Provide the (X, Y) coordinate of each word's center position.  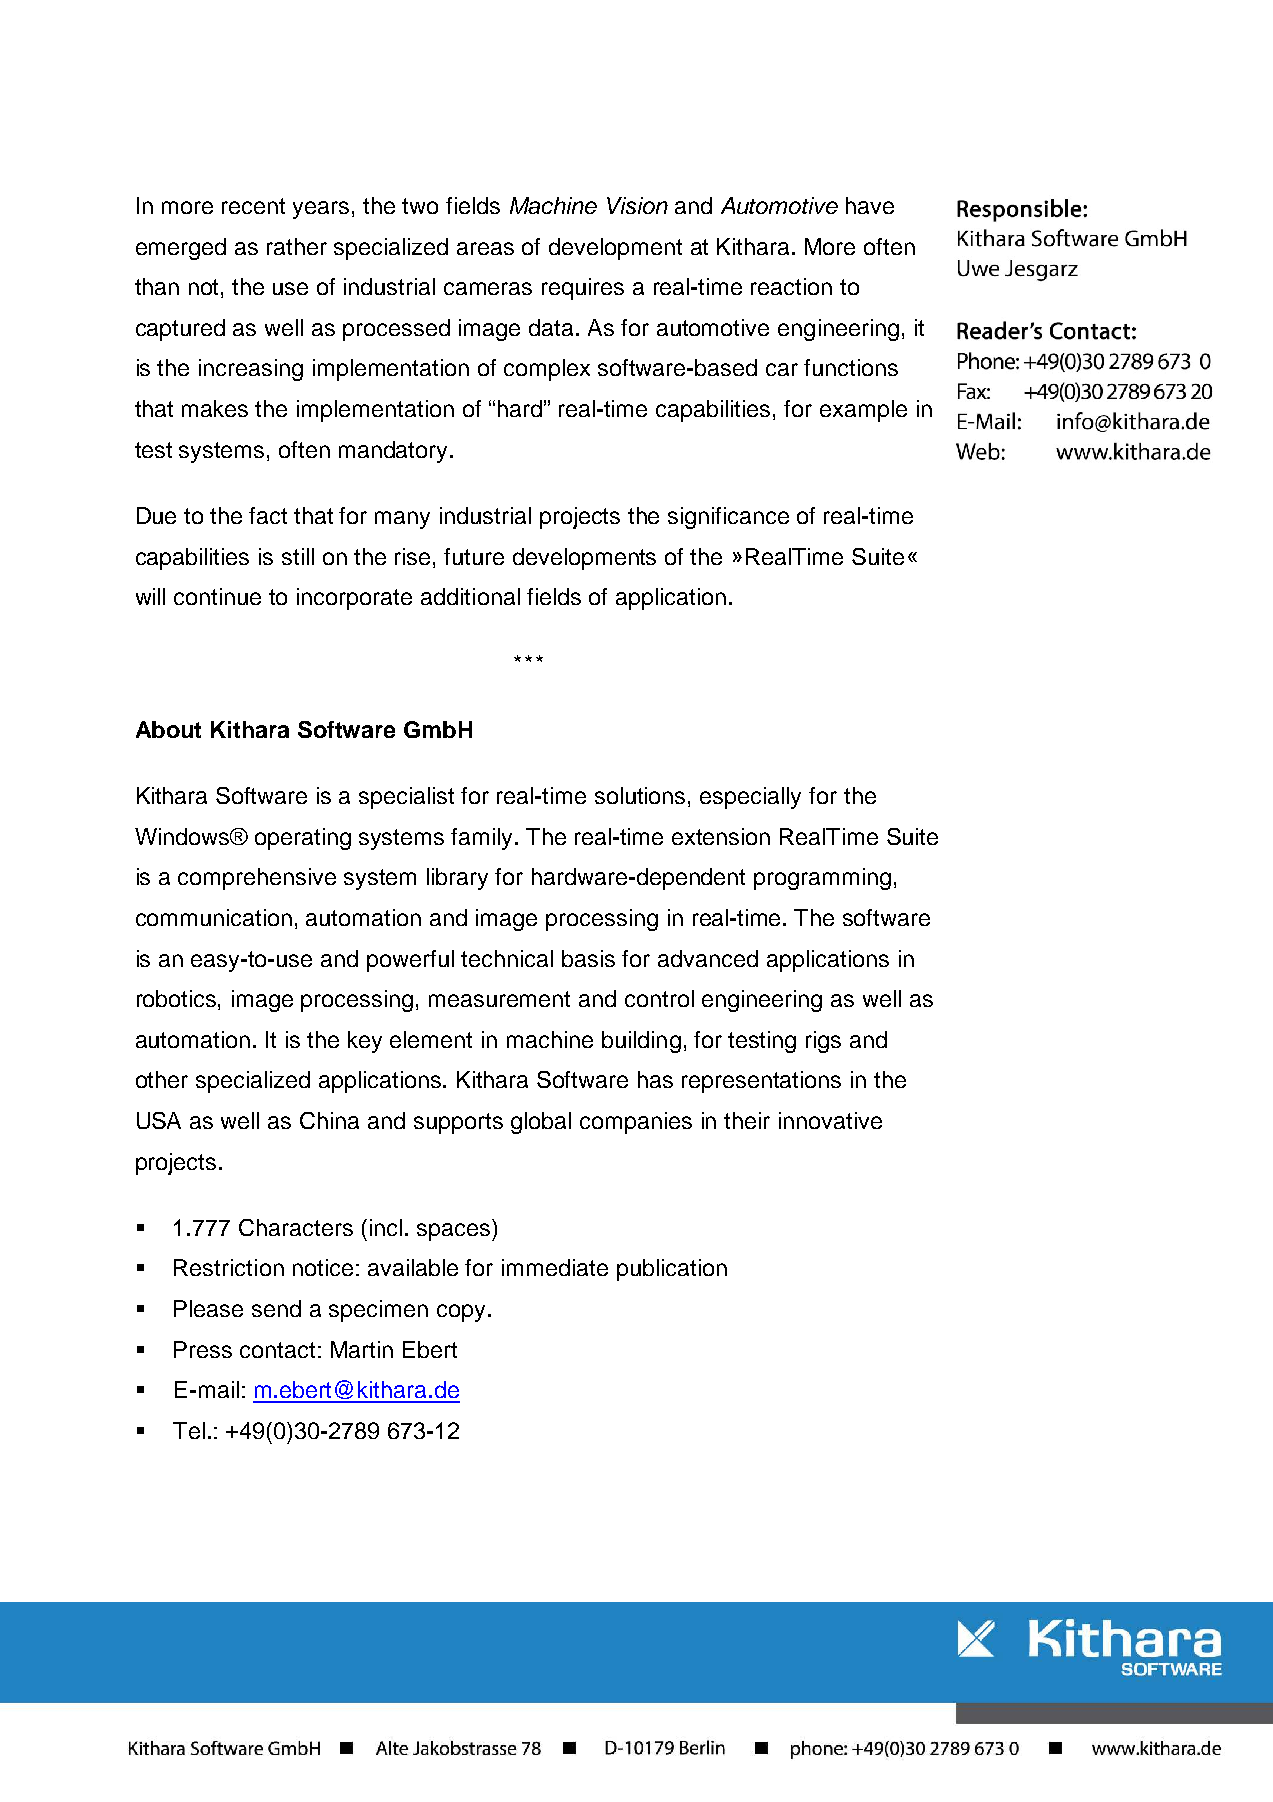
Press (203, 1349)
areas (485, 248)
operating (303, 839)
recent (253, 206)
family (481, 839)
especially (750, 798)
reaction (791, 286)
